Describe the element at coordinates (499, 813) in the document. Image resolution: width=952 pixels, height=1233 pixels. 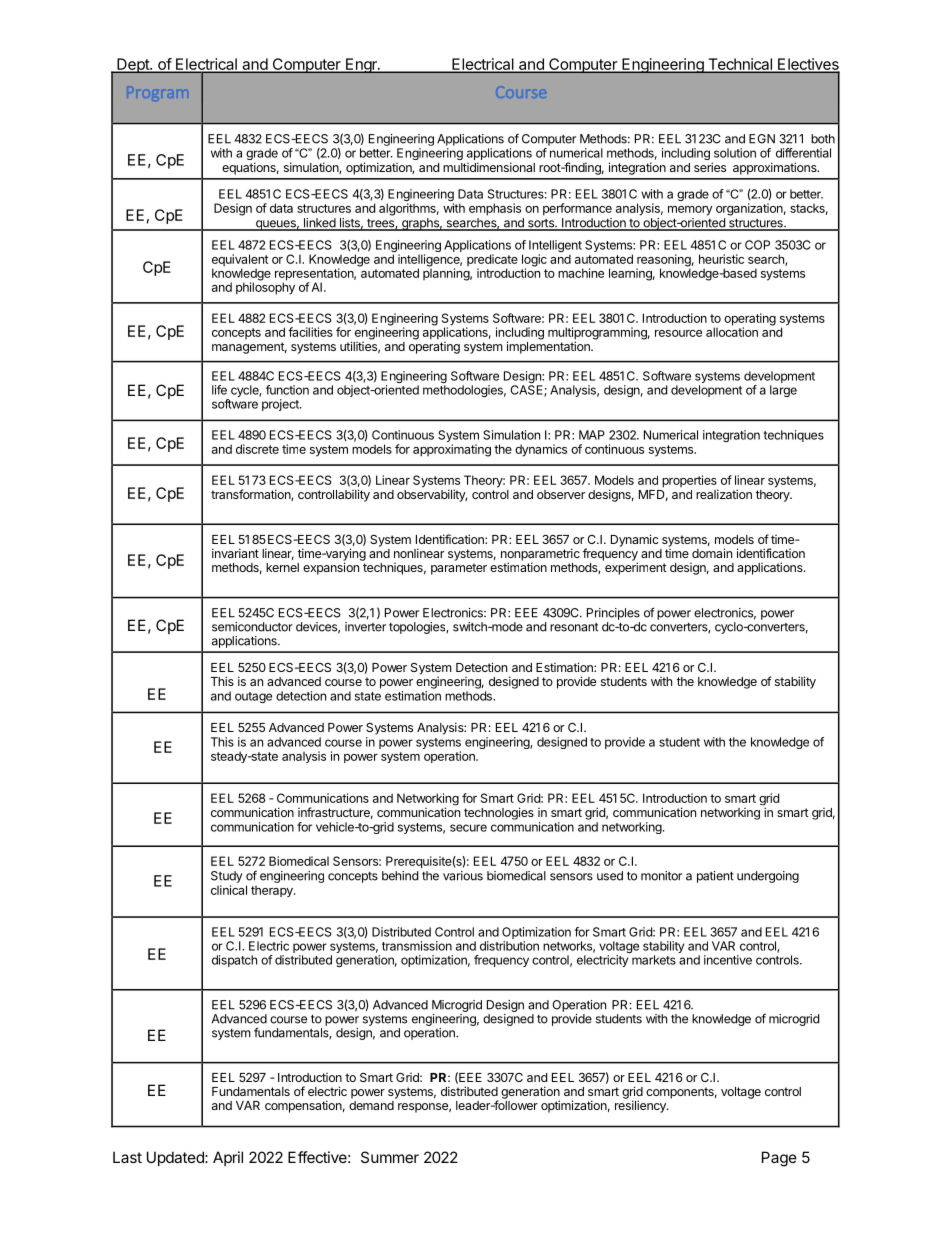
I see `technologies` at that location.
